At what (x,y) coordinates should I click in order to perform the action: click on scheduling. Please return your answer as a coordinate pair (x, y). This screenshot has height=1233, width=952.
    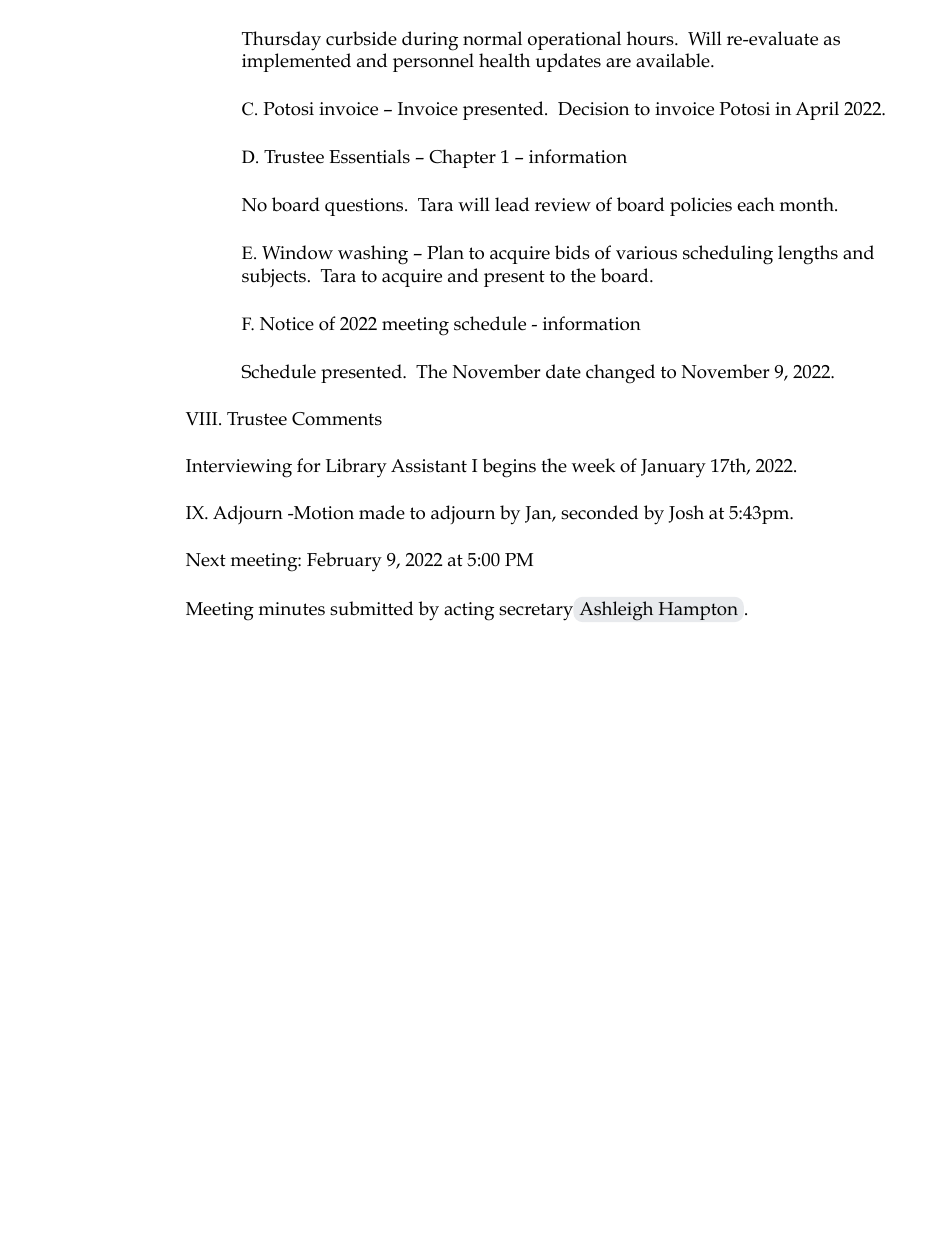
    Looking at the image, I should click on (728, 255).
